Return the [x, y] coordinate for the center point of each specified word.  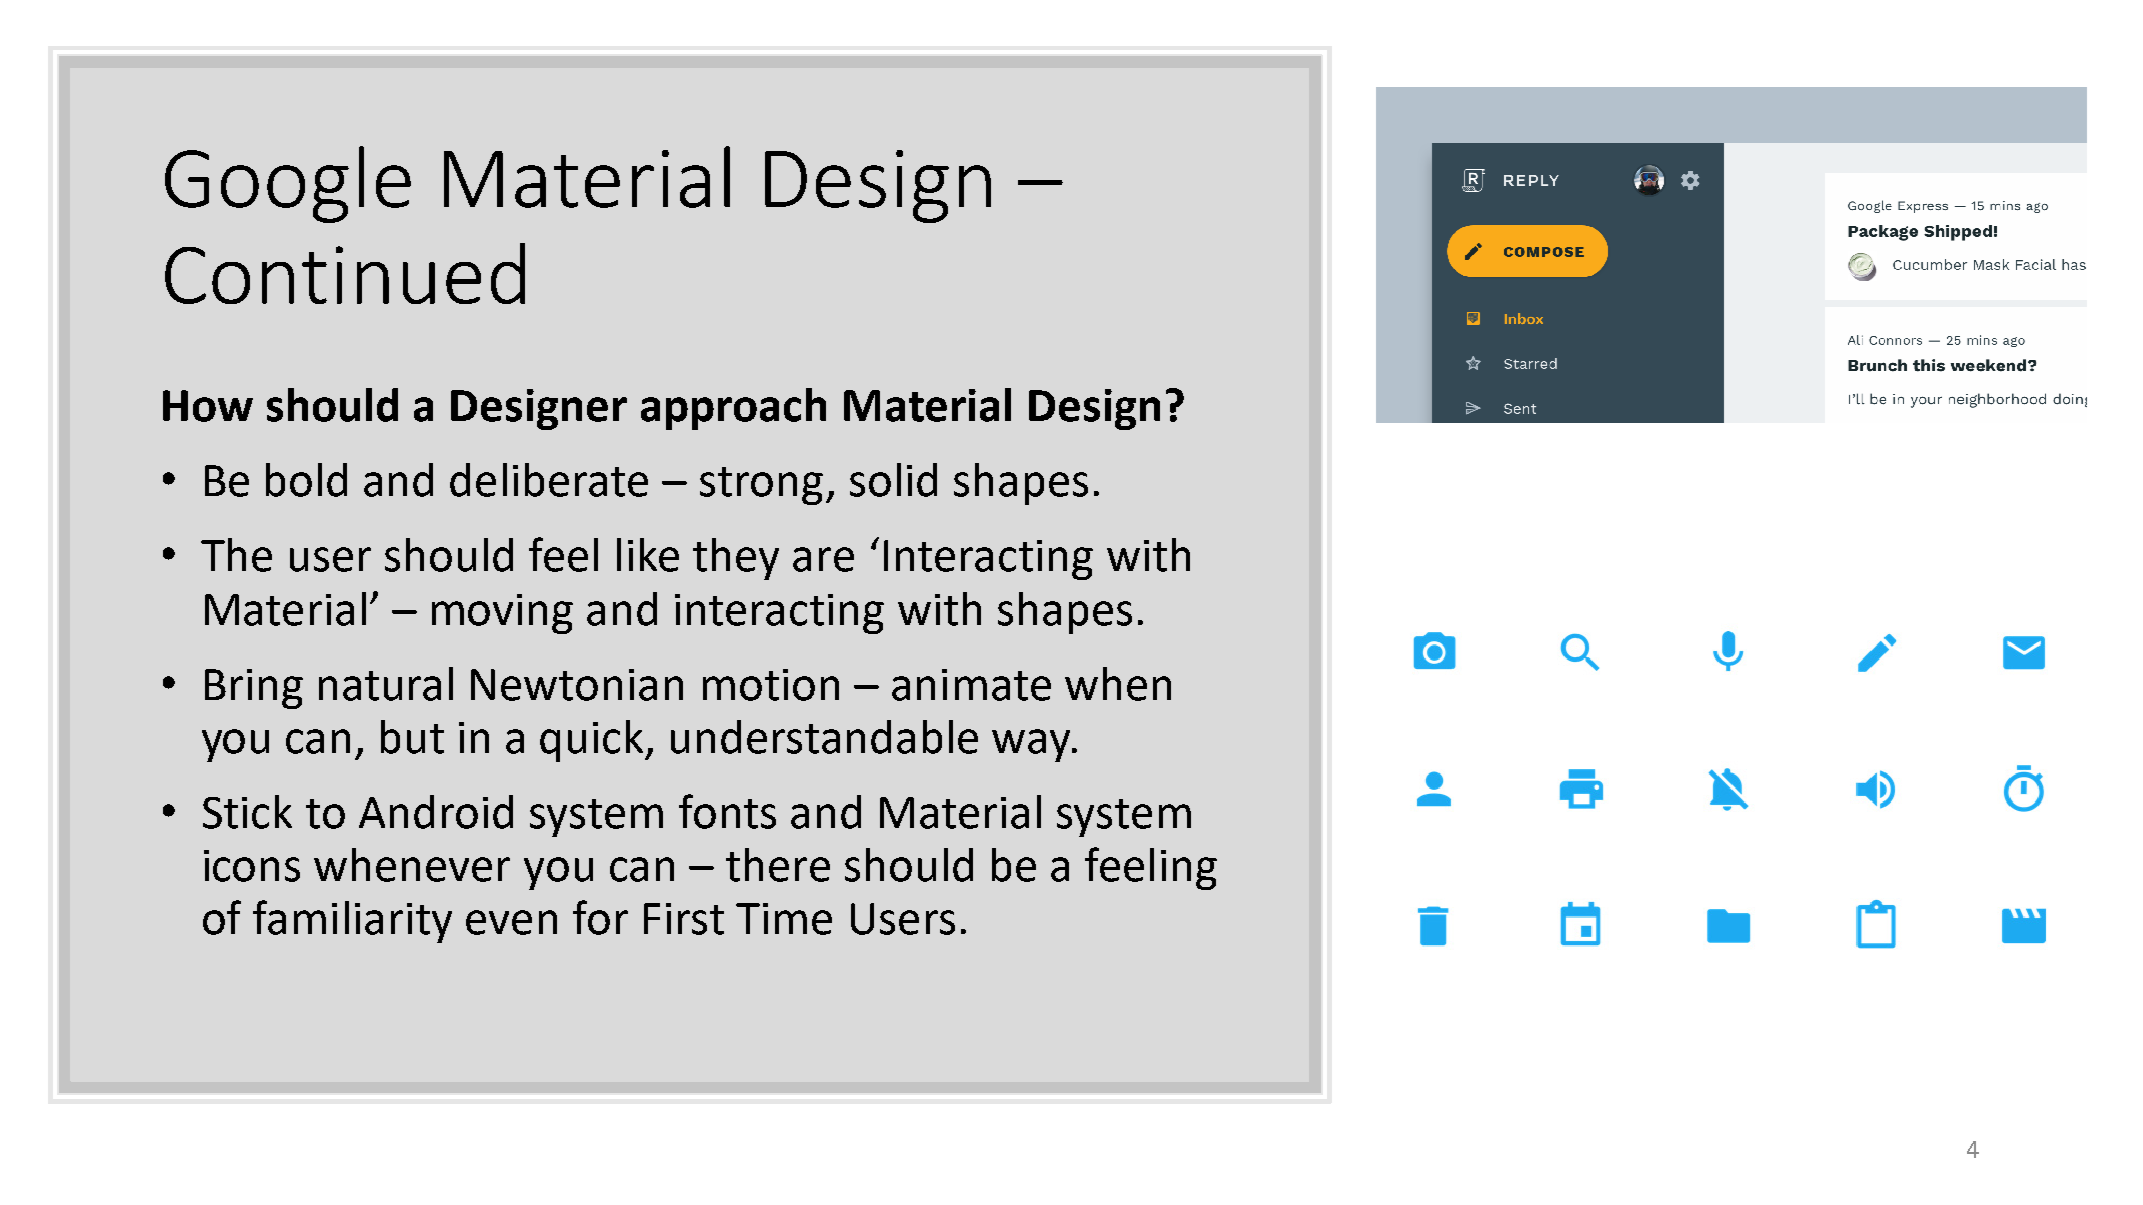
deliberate [549, 480]
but [412, 737]
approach [733, 409]
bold [306, 480]
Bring [254, 689]
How [208, 406]
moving [502, 614]
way [1032, 745]
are [823, 559]
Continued [345, 273]
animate [971, 685]
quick [593, 741]
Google [288, 184]
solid [893, 480]
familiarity [352, 921]
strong [761, 486]
